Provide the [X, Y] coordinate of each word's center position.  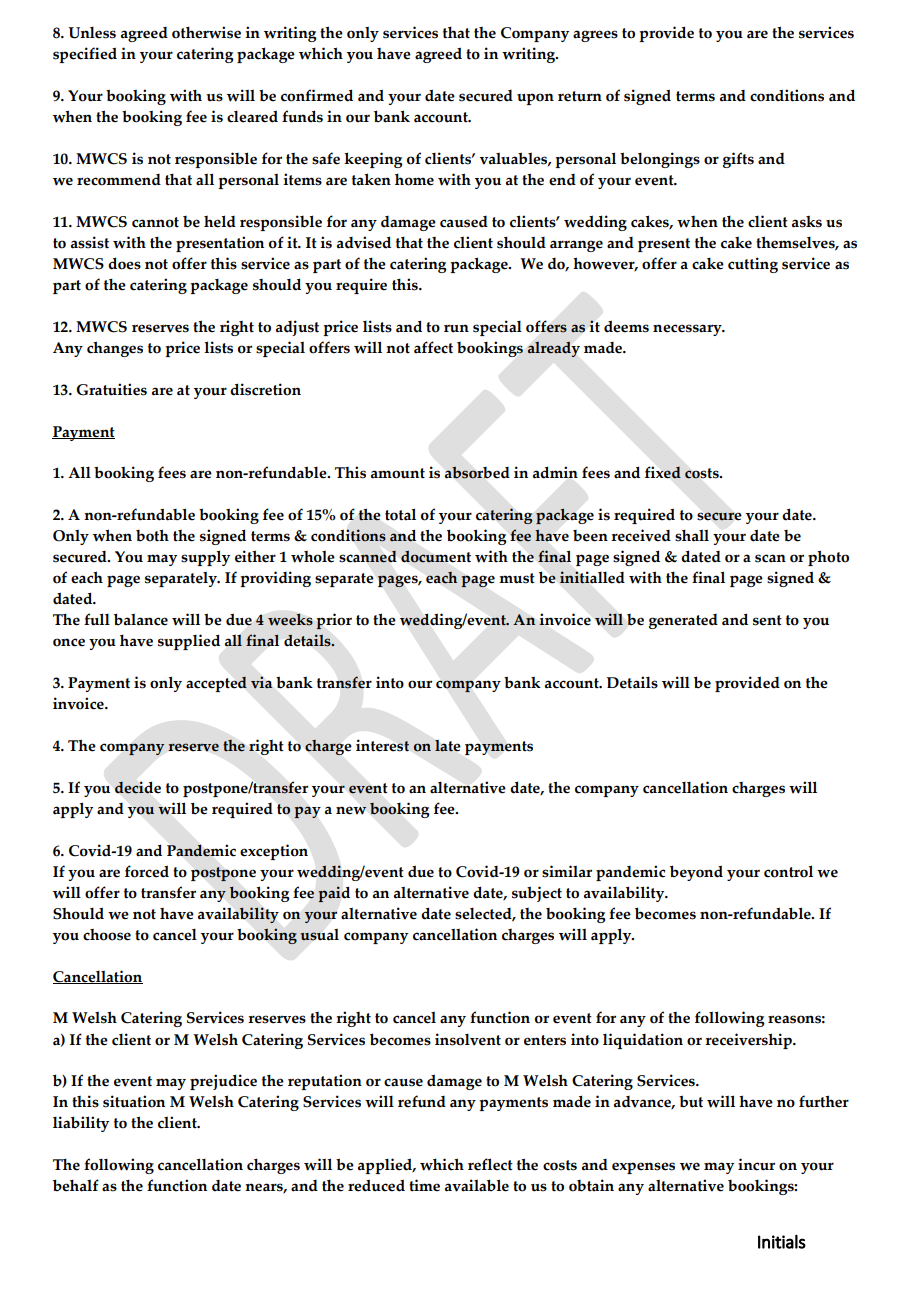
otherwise [206, 32]
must [517, 578]
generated [683, 621]
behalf [76, 1185]
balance [141, 619]
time [424, 1185]
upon [535, 99]
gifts [738, 160]
